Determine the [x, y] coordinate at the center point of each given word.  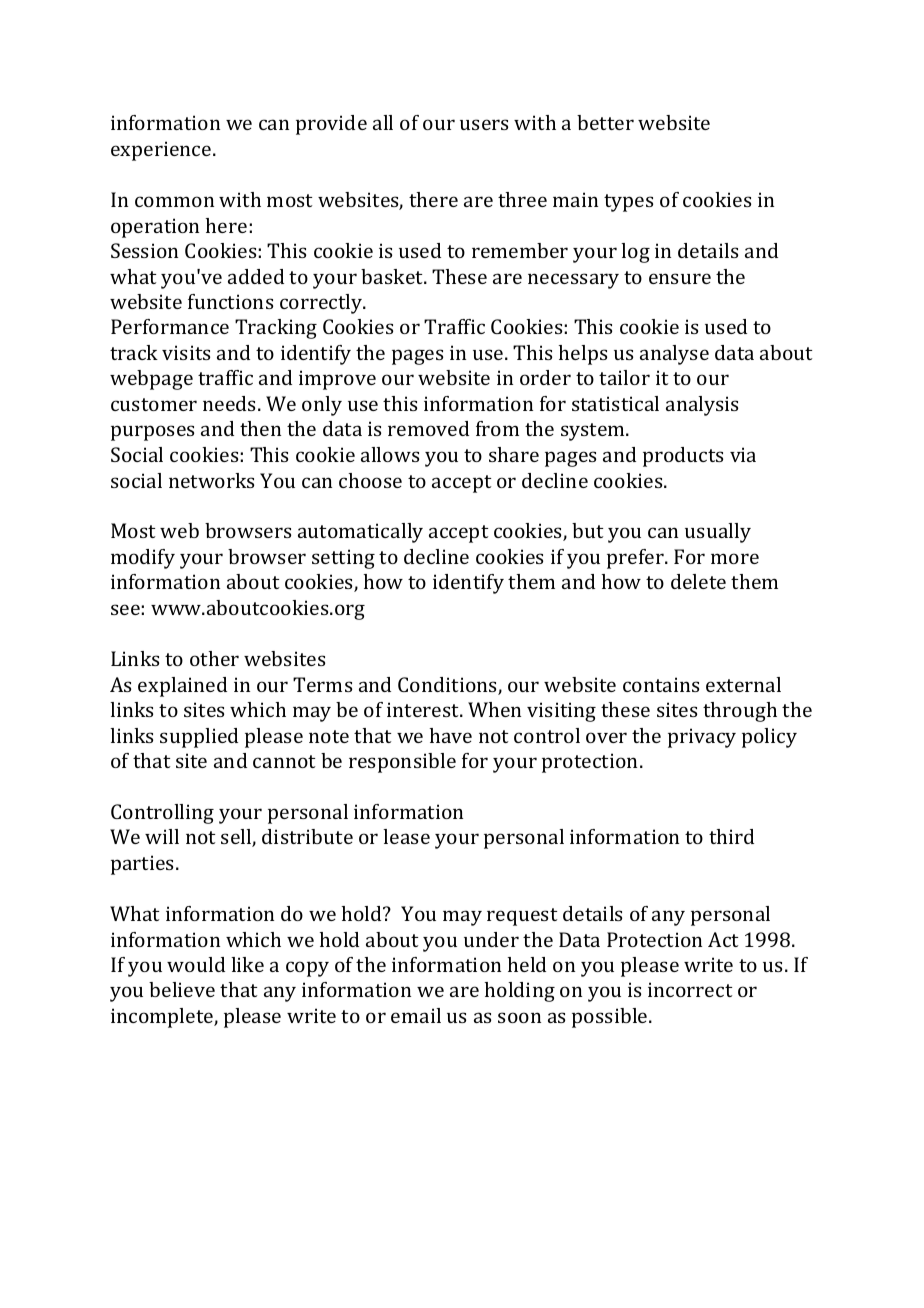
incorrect [690, 989]
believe [182, 989]
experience [162, 151]
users [484, 124]
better [605, 122]
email [416, 1015]
